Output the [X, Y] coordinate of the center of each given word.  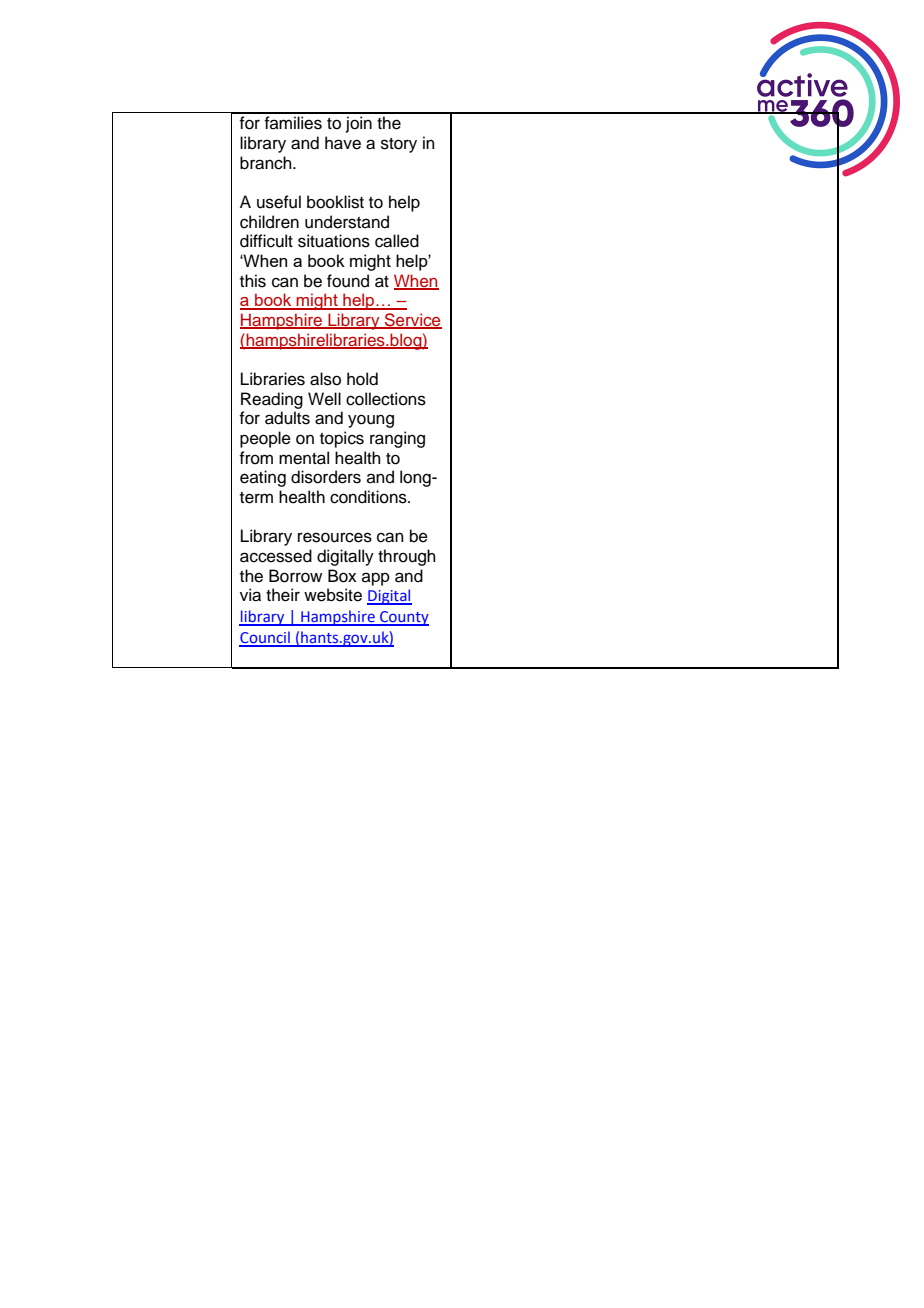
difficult [266, 241]
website [333, 595]
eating [263, 478]
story [399, 145]
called [397, 241]
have [343, 143]
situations [334, 241]
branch [267, 163]
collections [386, 399]
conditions [369, 497]
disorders [326, 477]
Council [265, 638]
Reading [272, 400]
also [325, 379]
